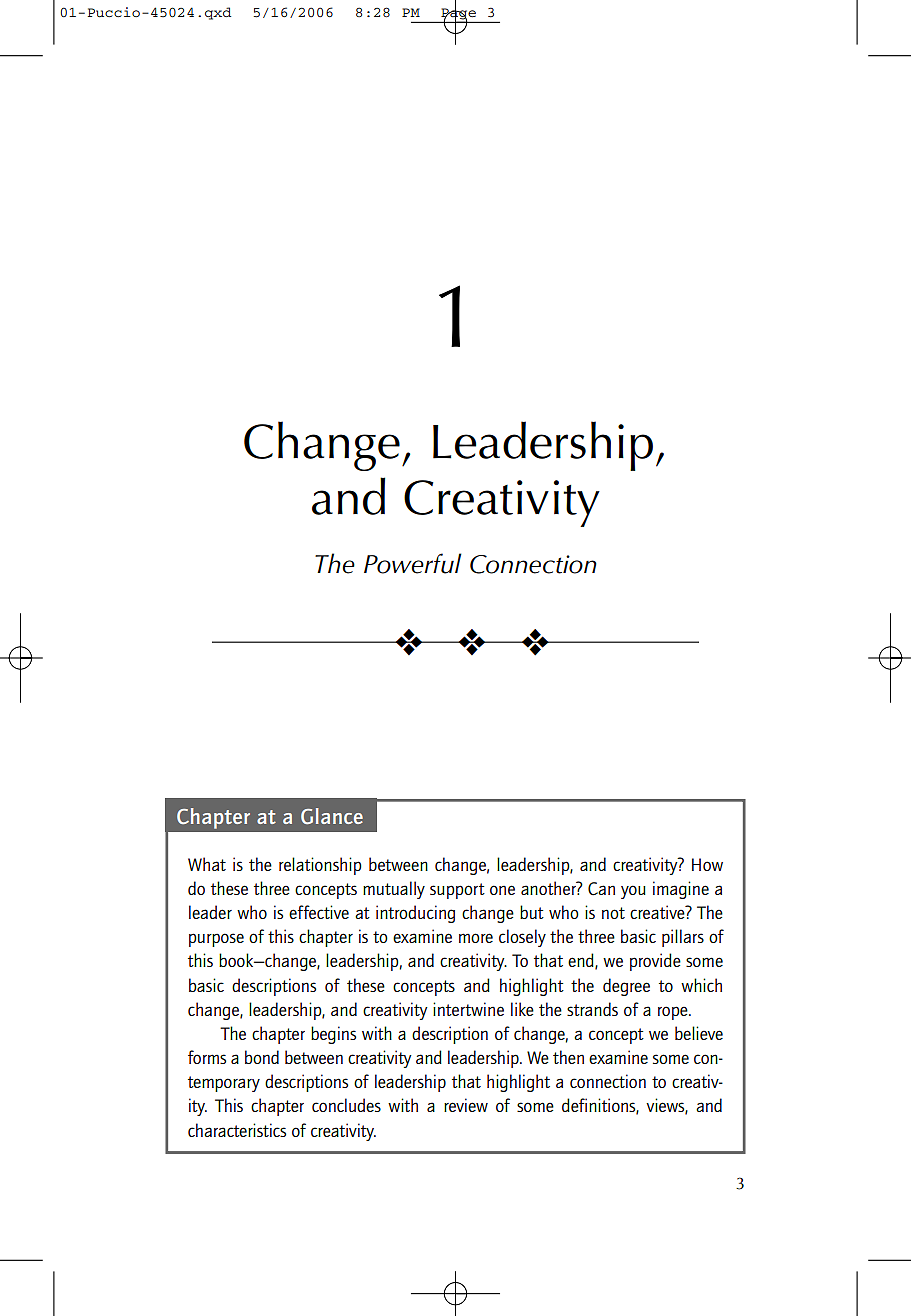  What do you see at coordinates (413, 563) in the screenshot?
I see `Powerful` at bounding box center [413, 563].
